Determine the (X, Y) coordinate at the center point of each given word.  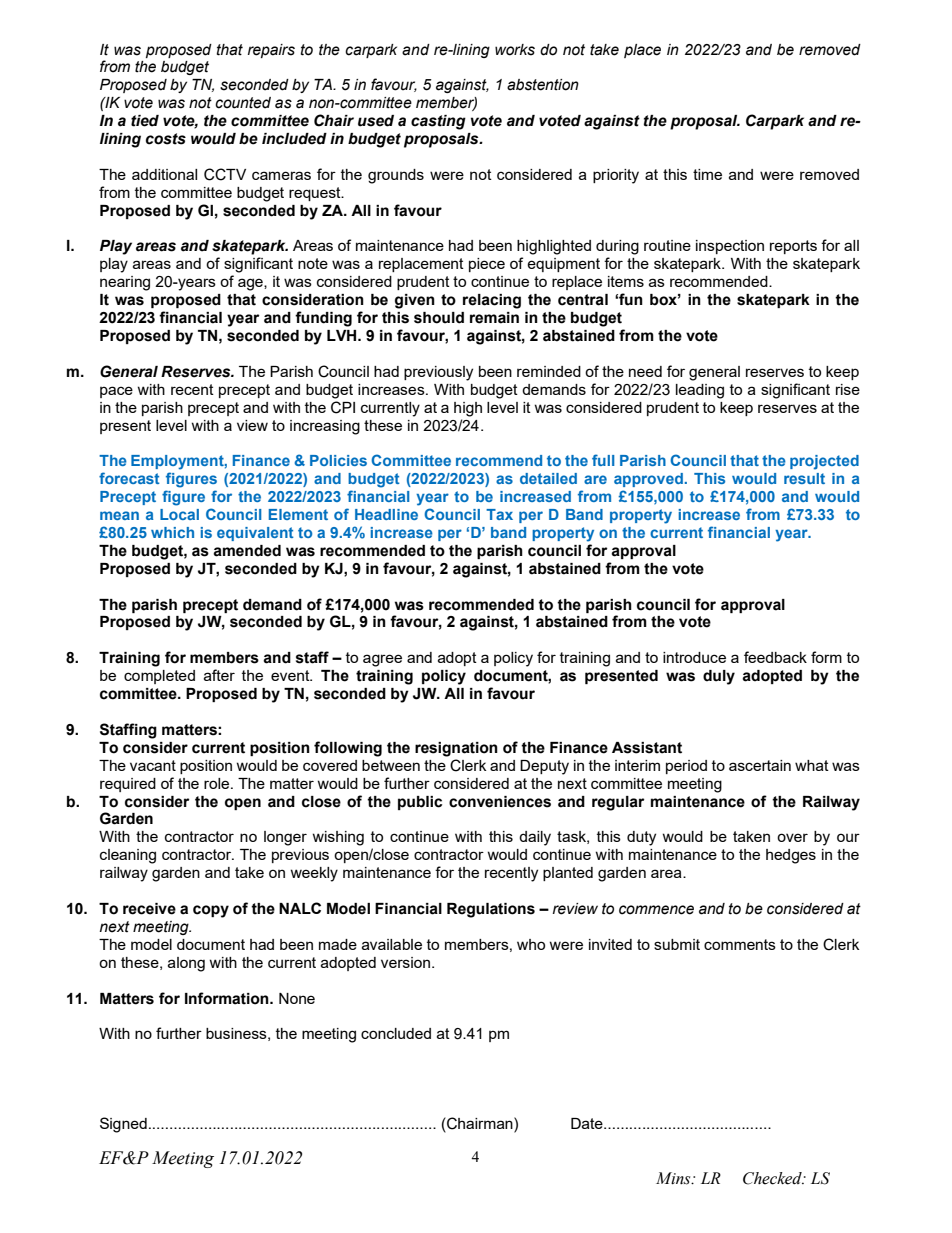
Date (588, 1123)
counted (243, 103)
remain (494, 318)
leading (700, 391)
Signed (123, 1125)
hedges (791, 856)
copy (211, 911)
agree (382, 660)
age (251, 284)
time (707, 174)
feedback (775, 657)
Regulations (491, 910)
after (219, 675)
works (515, 50)
